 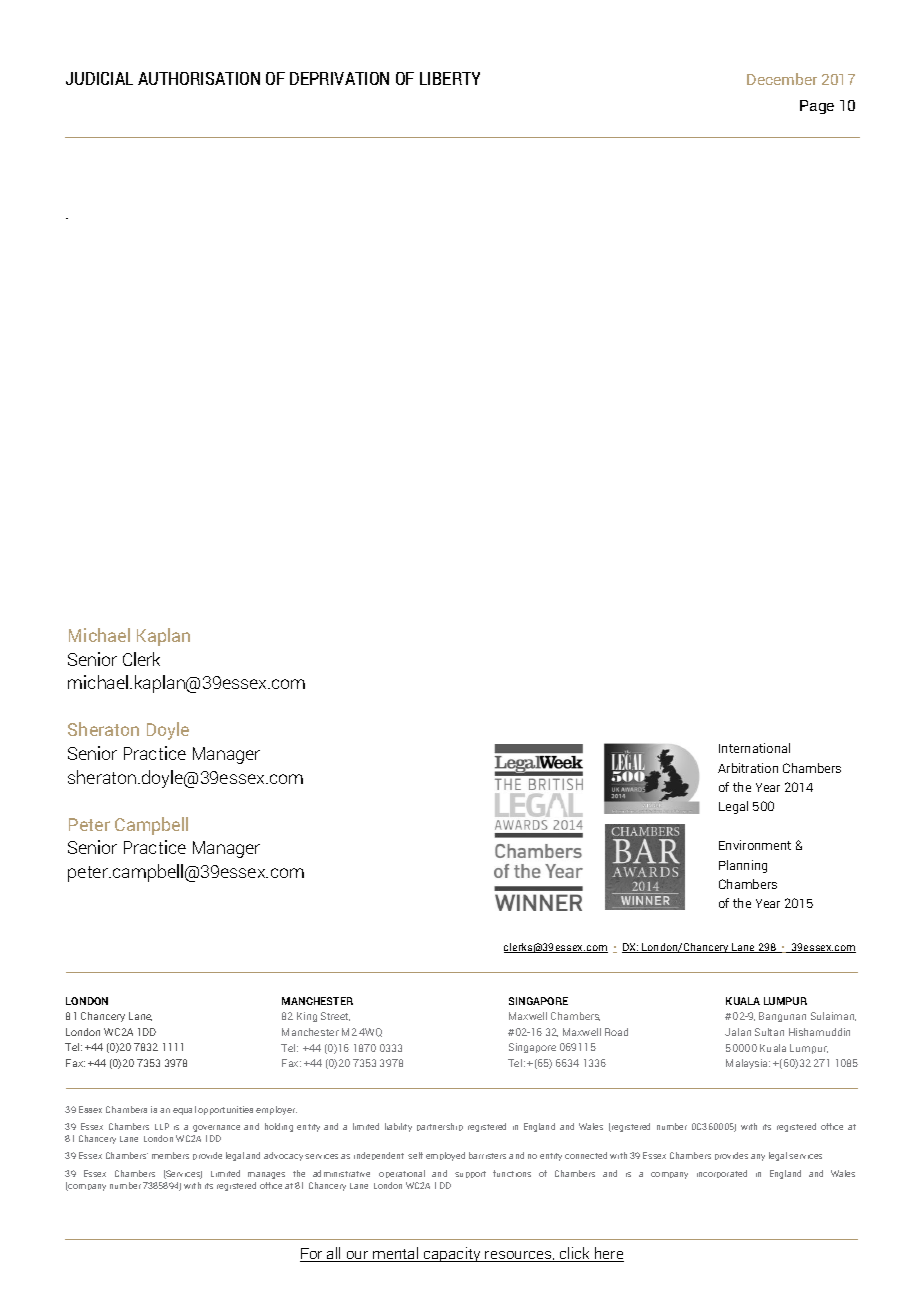 What do you see at coordinates (335, 1016) in the document?
I see `Street` at bounding box center [335, 1016].
